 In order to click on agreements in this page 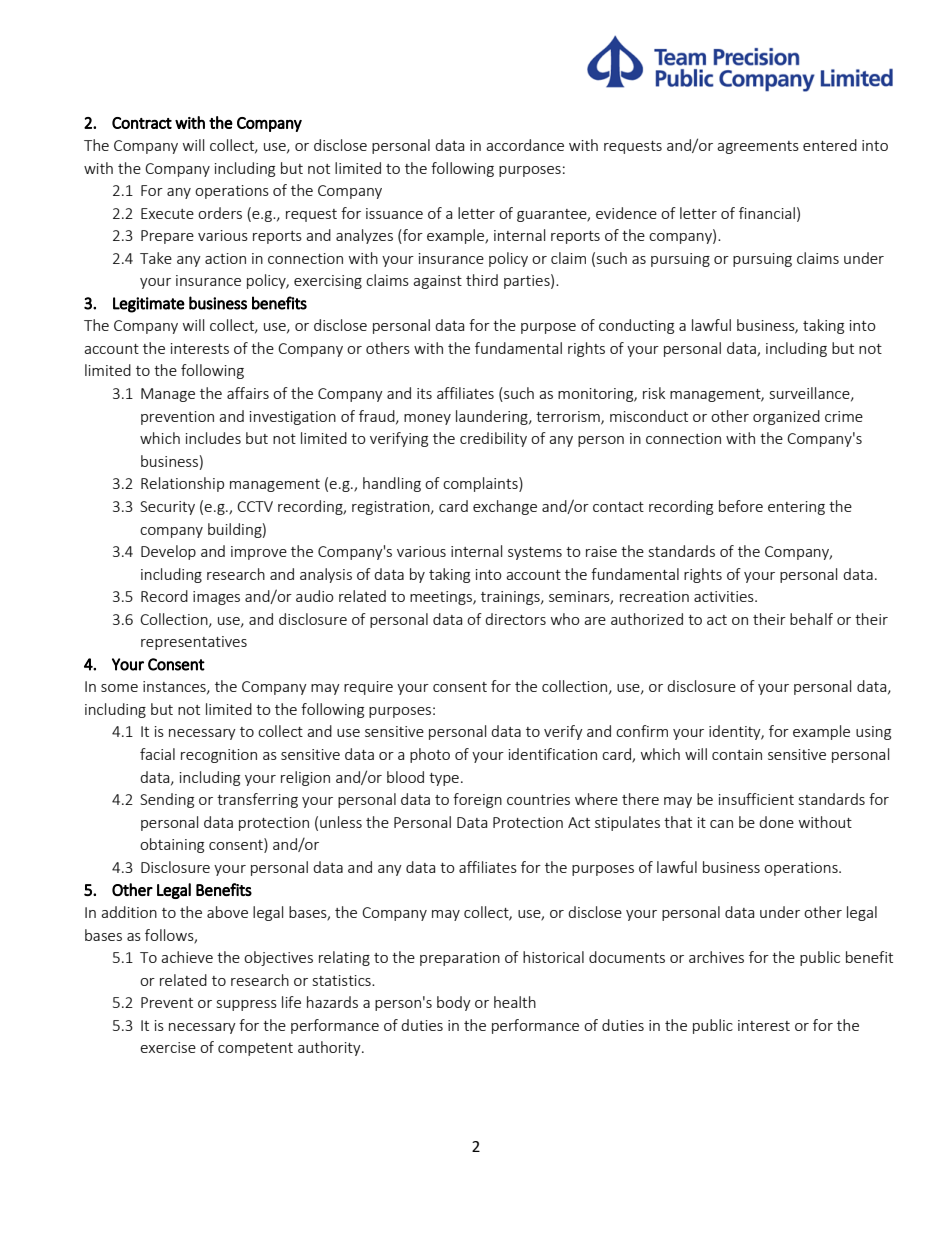, I will do `click(758, 147)`.
